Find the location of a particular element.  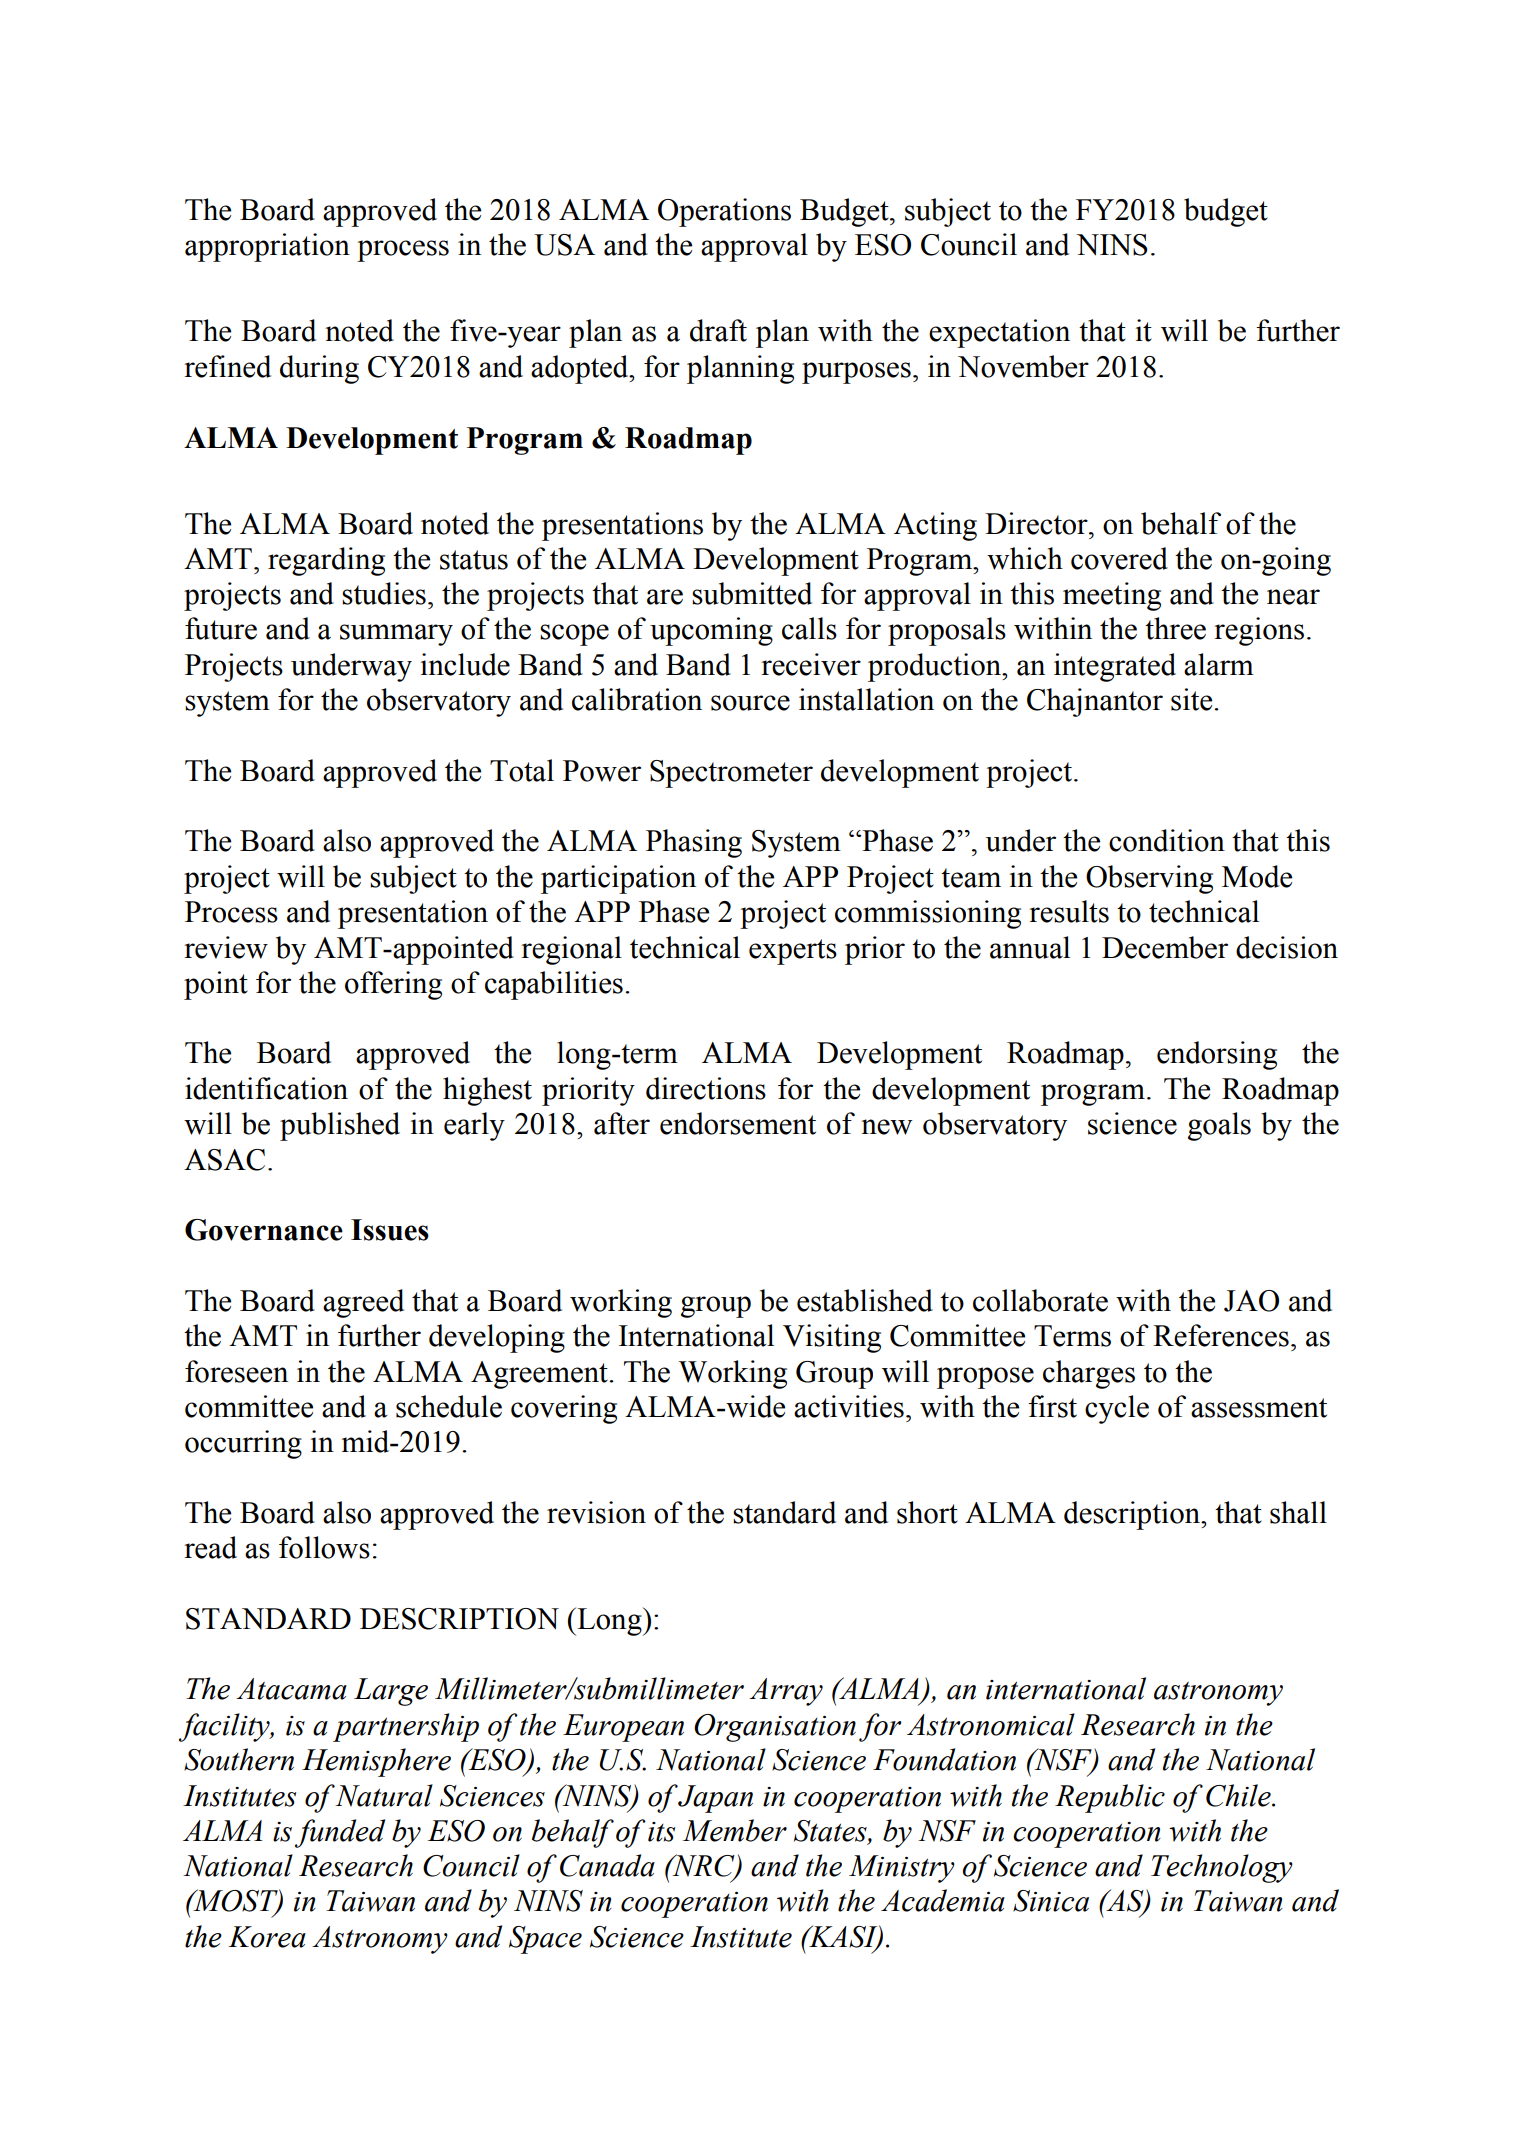

funded is located at coordinates (340, 1833).
